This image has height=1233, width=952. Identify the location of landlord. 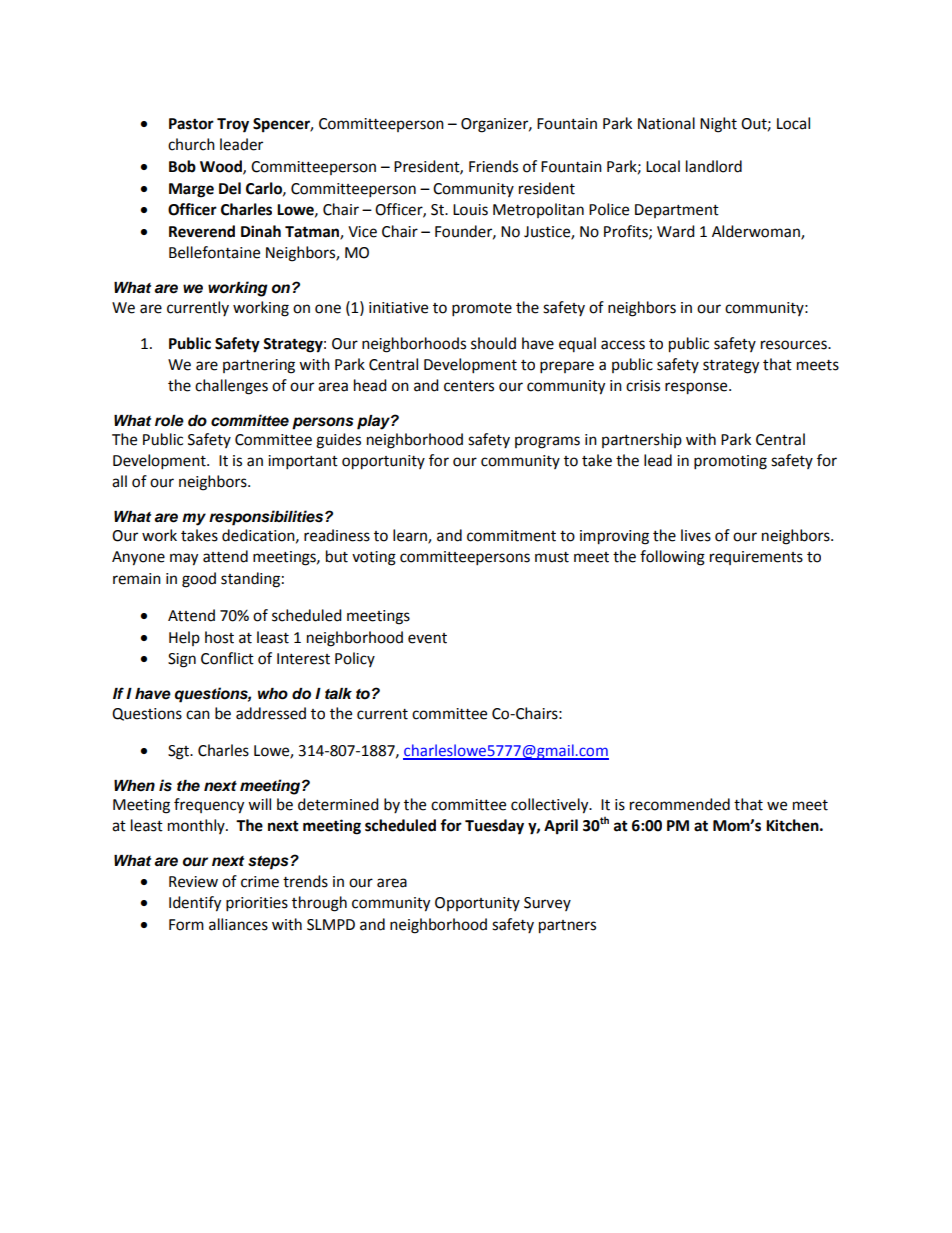
(714, 166).
